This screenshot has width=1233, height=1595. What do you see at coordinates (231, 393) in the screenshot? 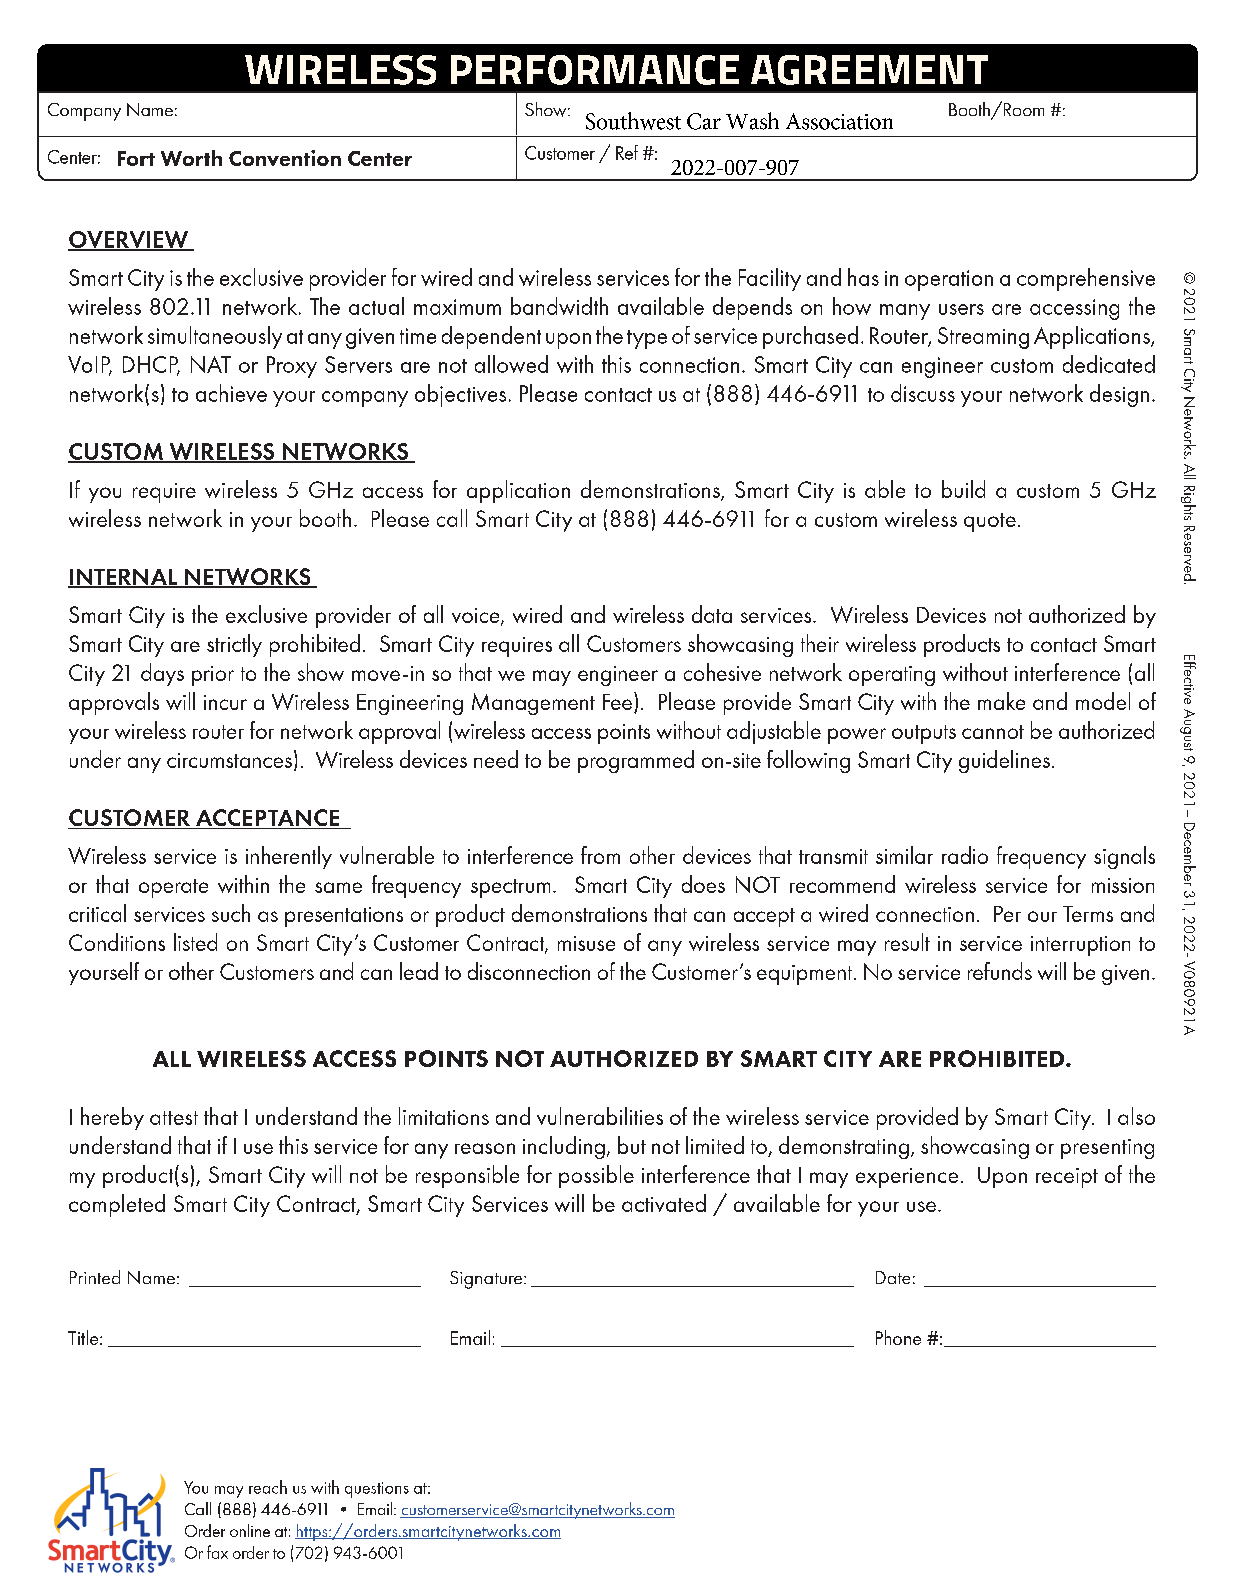
I see `achieve` at bounding box center [231, 393].
